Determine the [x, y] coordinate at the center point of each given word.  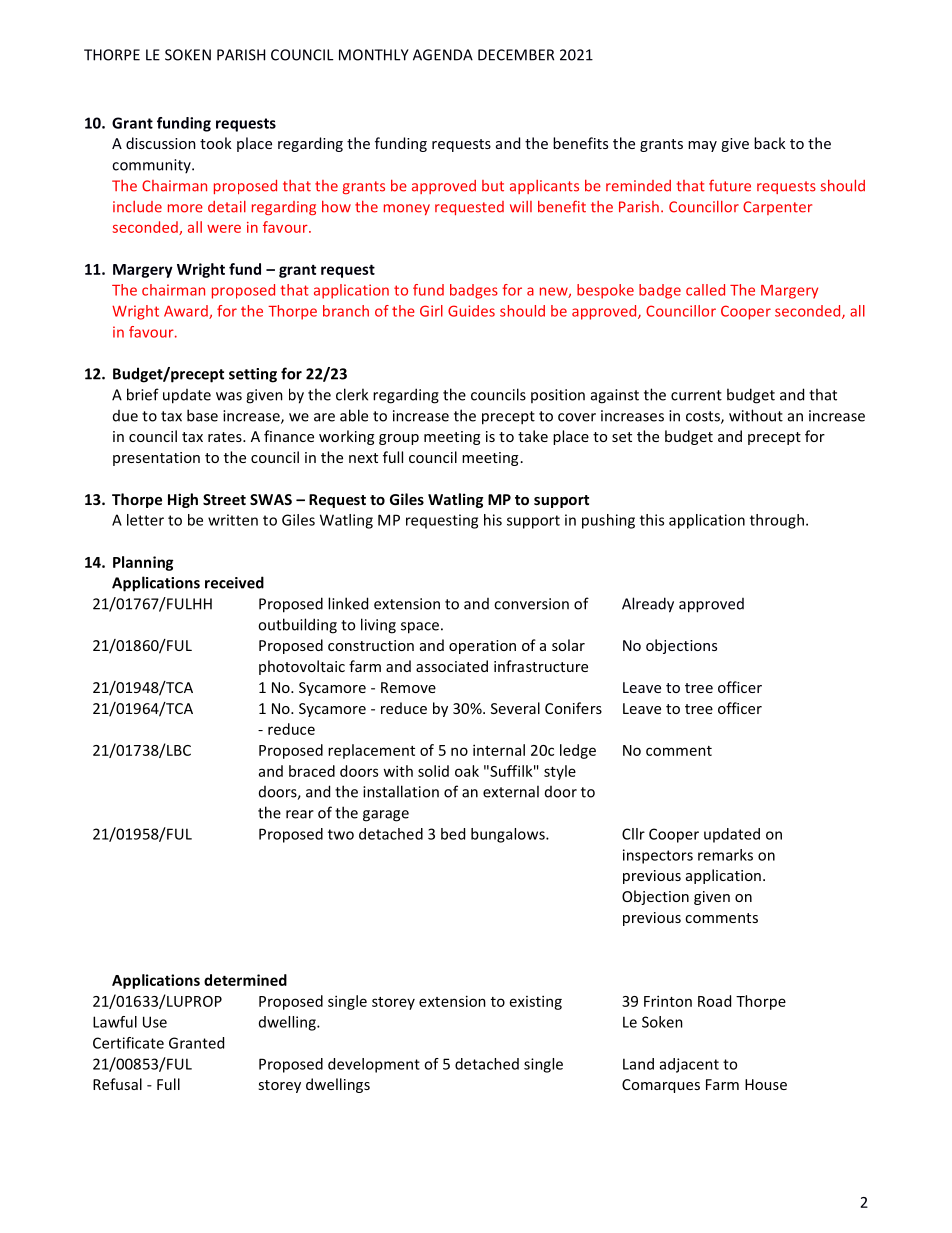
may [702, 146]
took [216, 143]
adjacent [689, 1065]
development [374, 1065]
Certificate [128, 1043]
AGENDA [443, 55]
